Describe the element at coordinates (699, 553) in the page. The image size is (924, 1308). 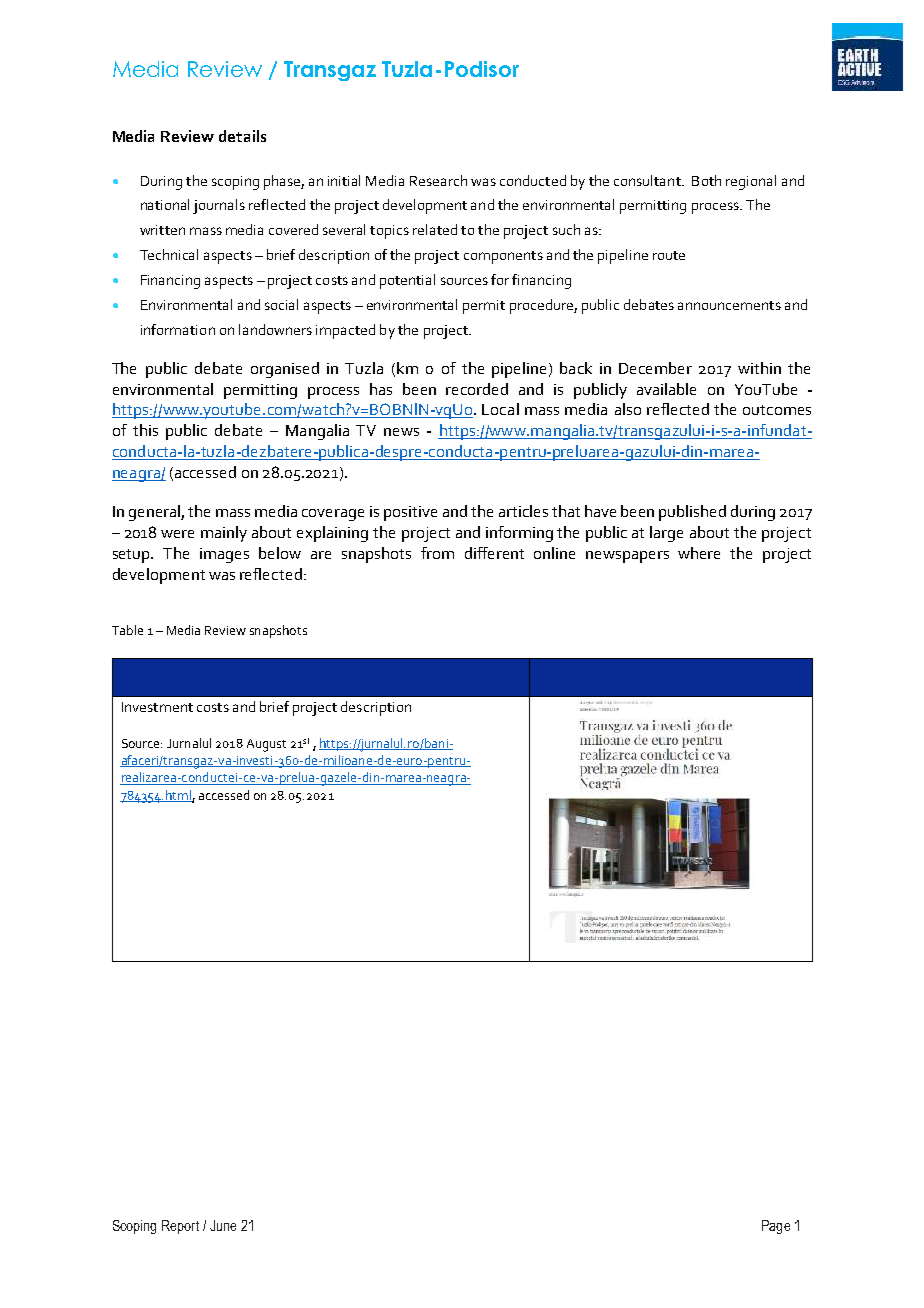
I see `where` at that location.
